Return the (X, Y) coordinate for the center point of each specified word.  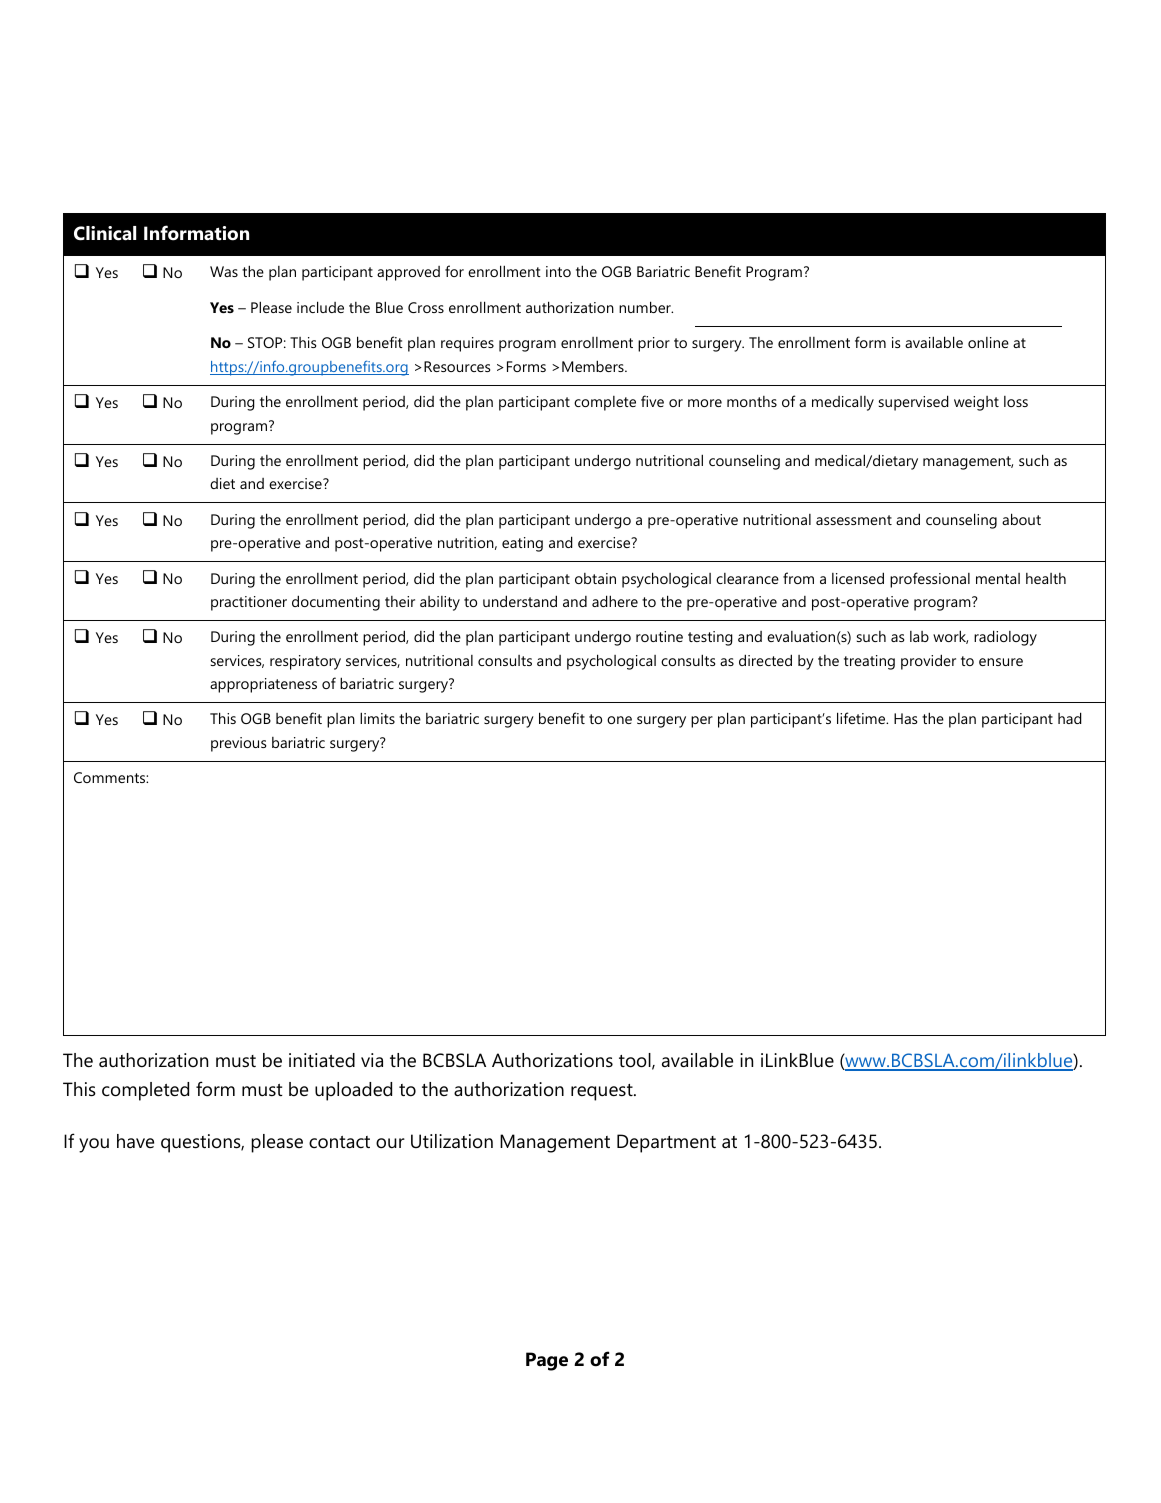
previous (238, 744)
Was (224, 271)
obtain (595, 578)
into (558, 271)
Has (905, 718)
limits (377, 718)
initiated (322, 1060)
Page (547, 1361)
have (135, 1141)
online (988, 342)
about (1021, 519)
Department (666, 1143)
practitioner (249, 603)
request (603, 1092)
